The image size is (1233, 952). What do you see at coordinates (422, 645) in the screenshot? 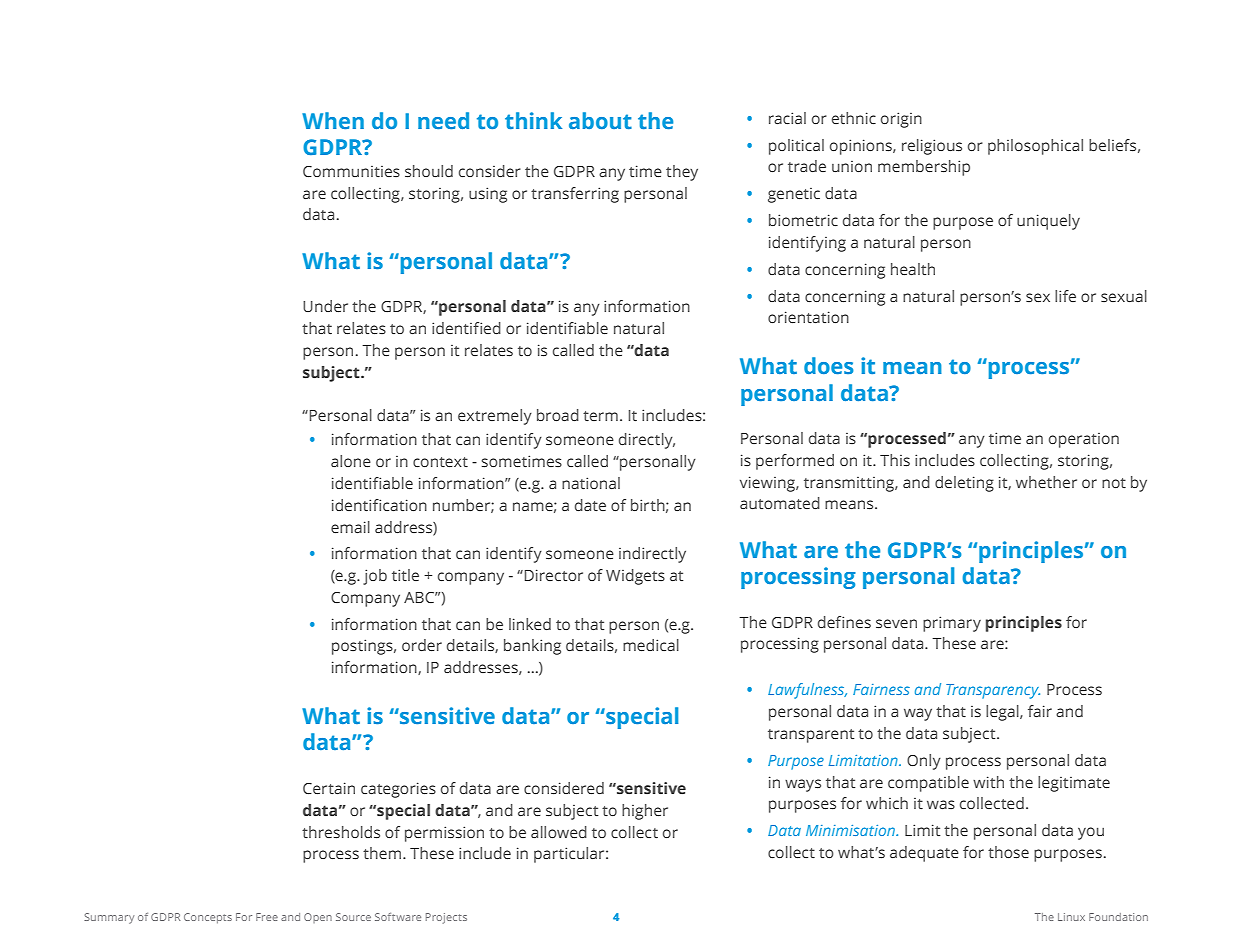
I see `order` at bounding box center [422, 645].
